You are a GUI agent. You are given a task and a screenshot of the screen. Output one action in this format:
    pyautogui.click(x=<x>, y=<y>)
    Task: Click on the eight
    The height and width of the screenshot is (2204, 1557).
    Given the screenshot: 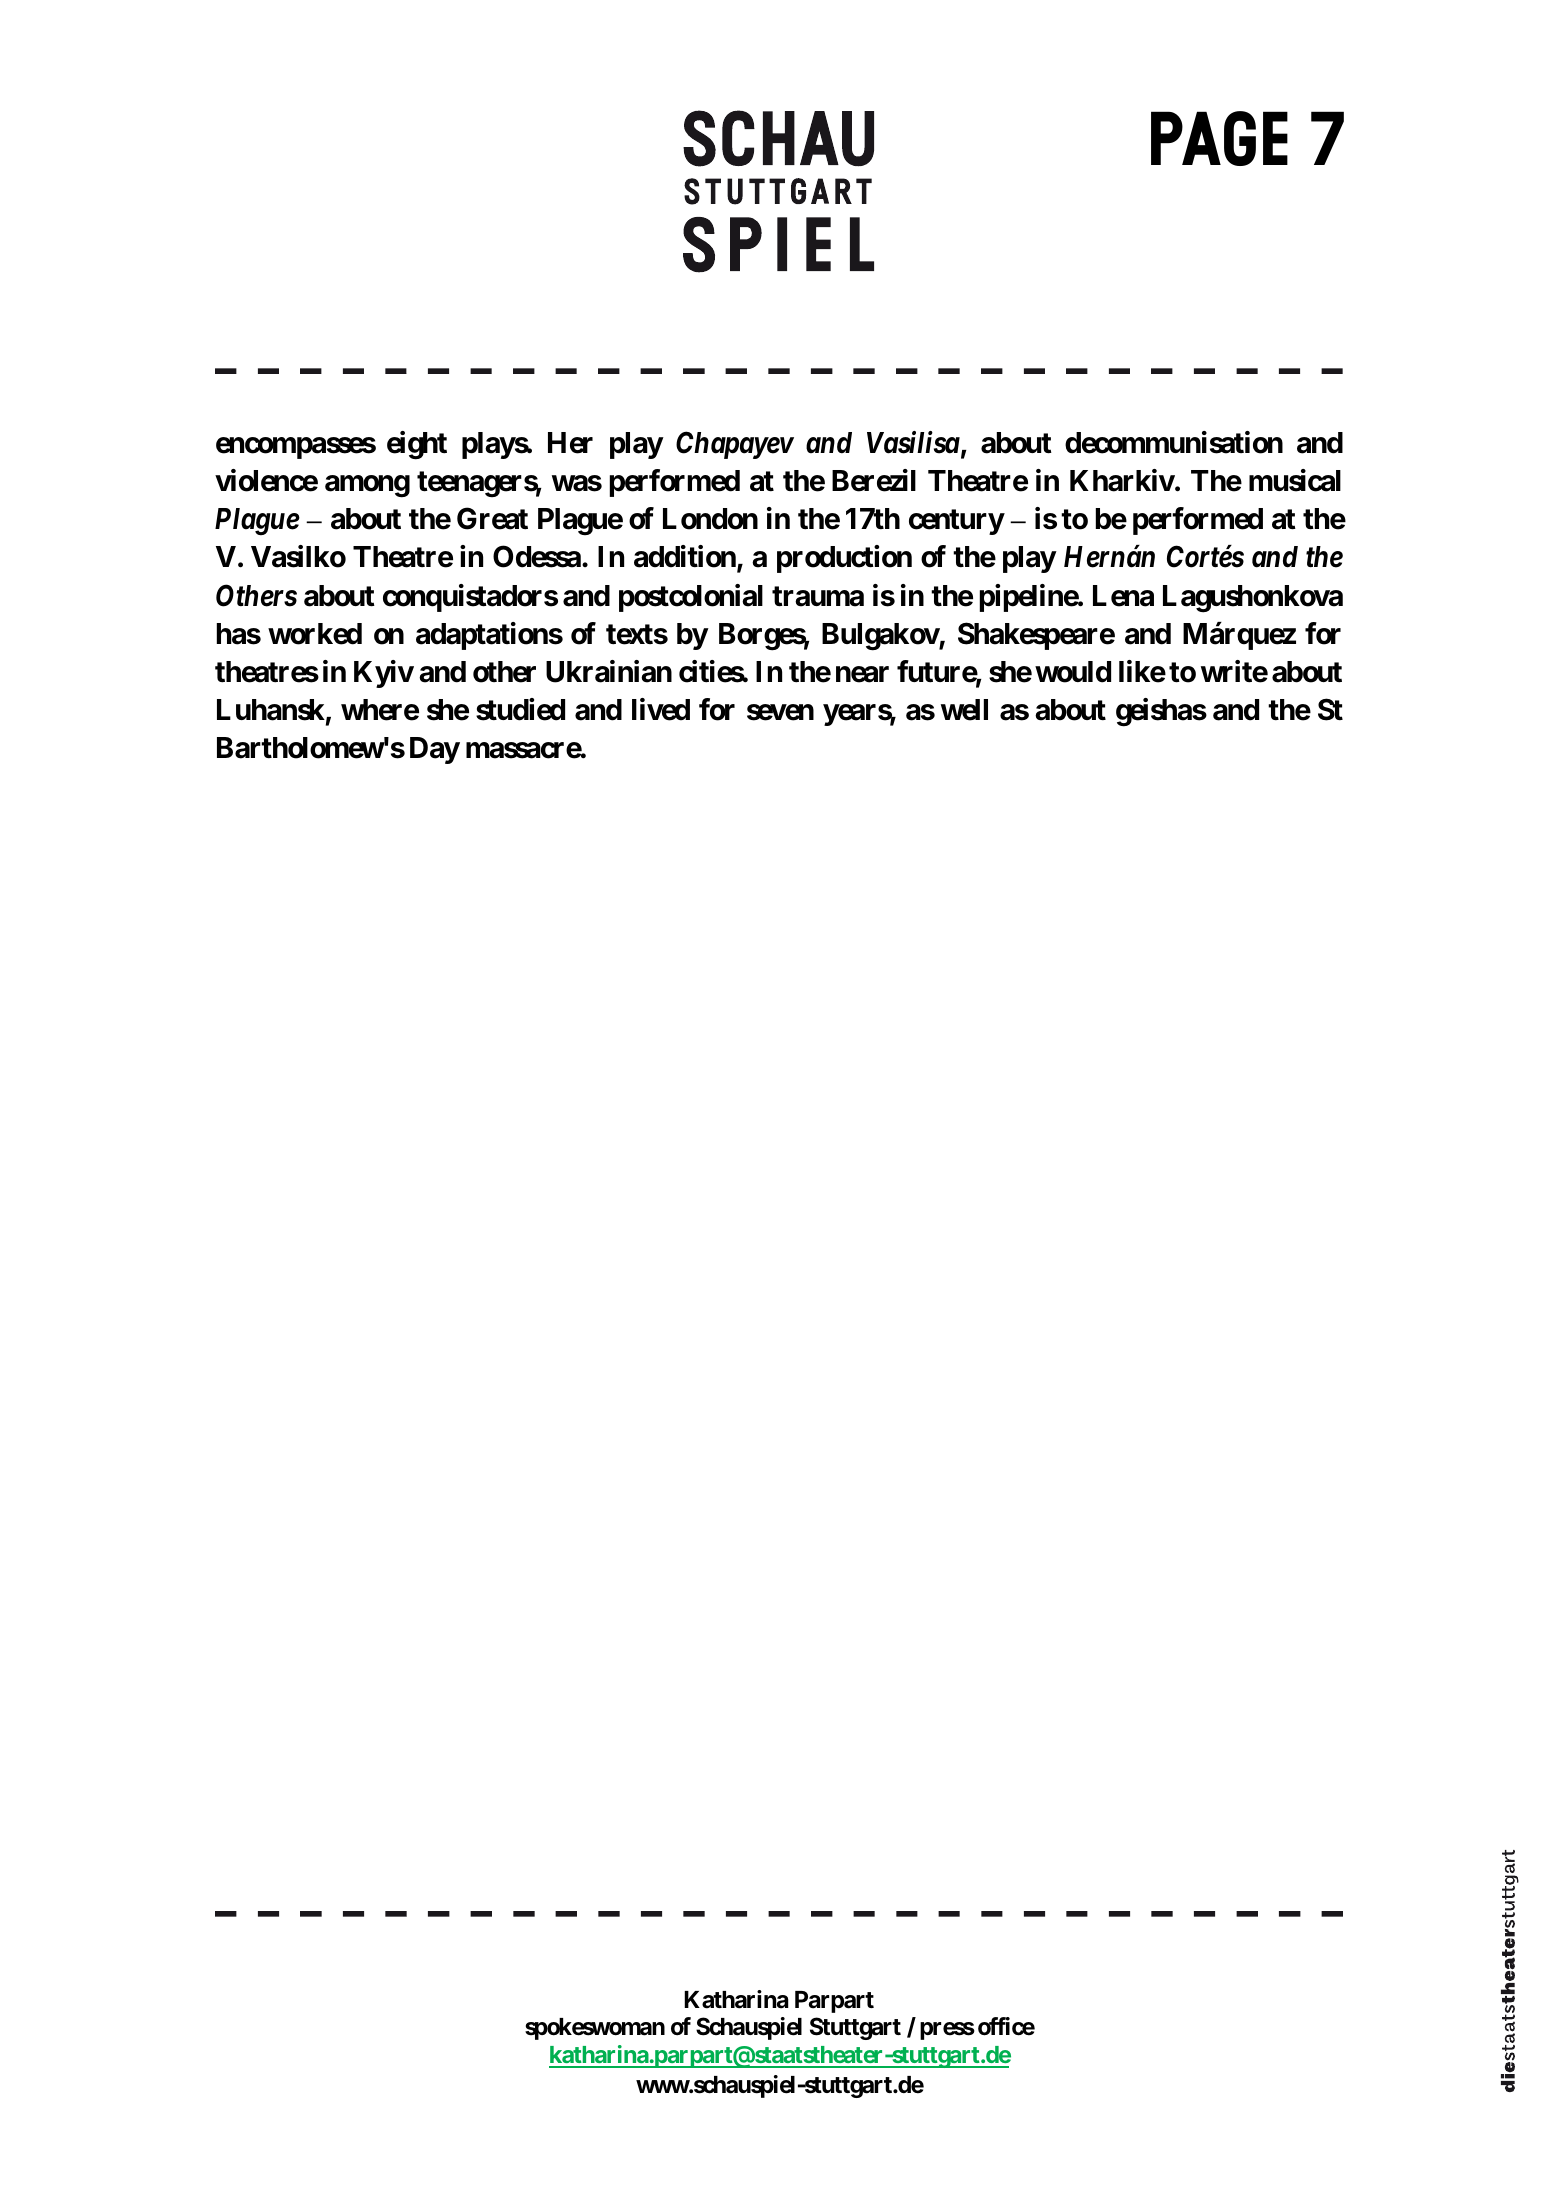 What is the action you would take?
    pyautogui.click(x=417, y=445)
